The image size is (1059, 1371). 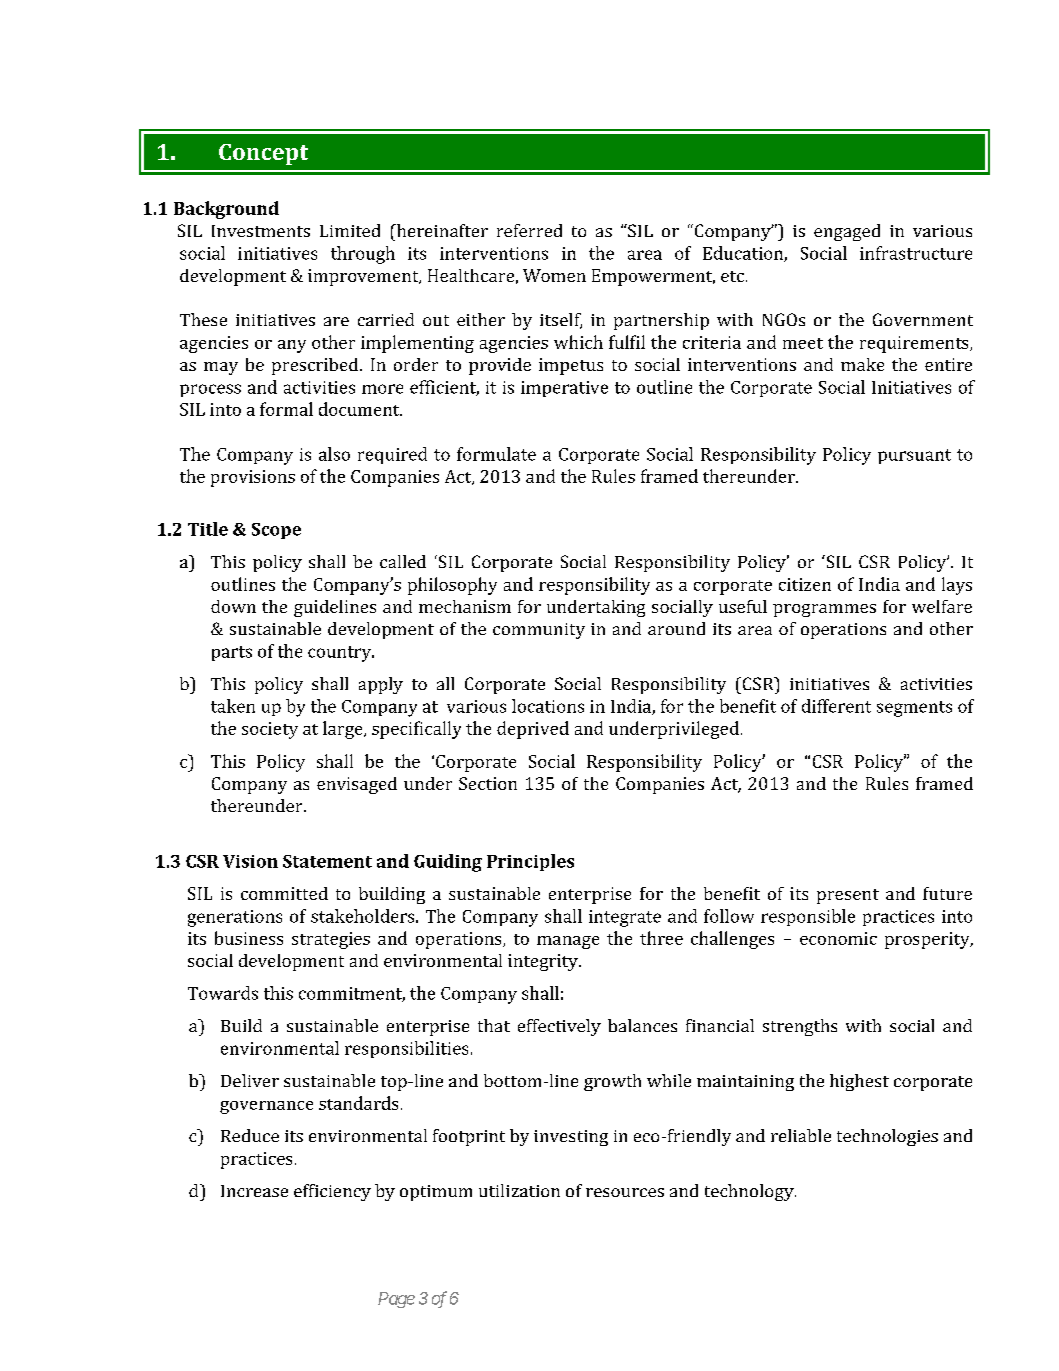 I want to click on referred, so click(x=529, y=230).
